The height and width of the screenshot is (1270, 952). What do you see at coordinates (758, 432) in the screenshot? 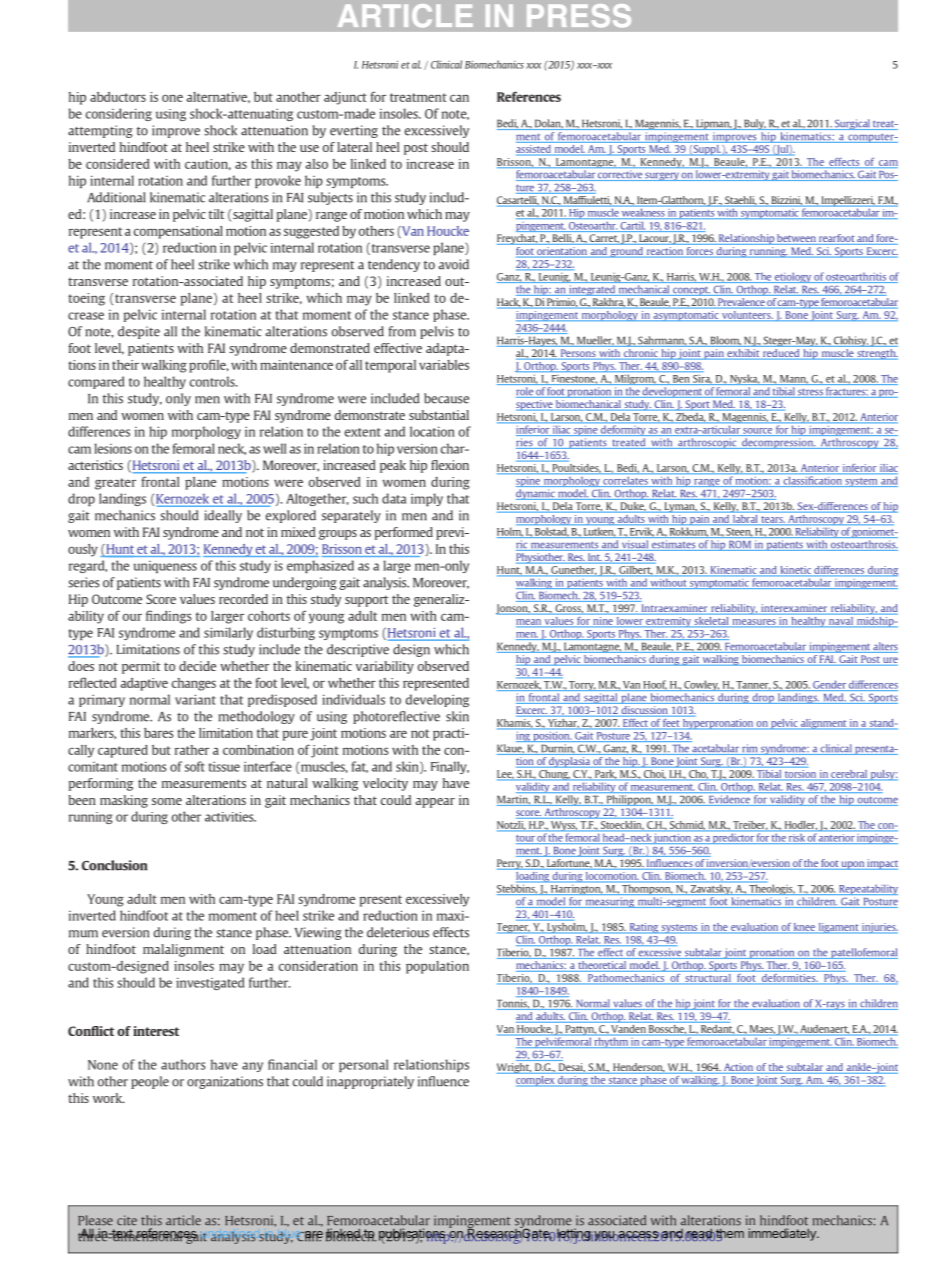
I see `source` at bounding box center [758, 432].
